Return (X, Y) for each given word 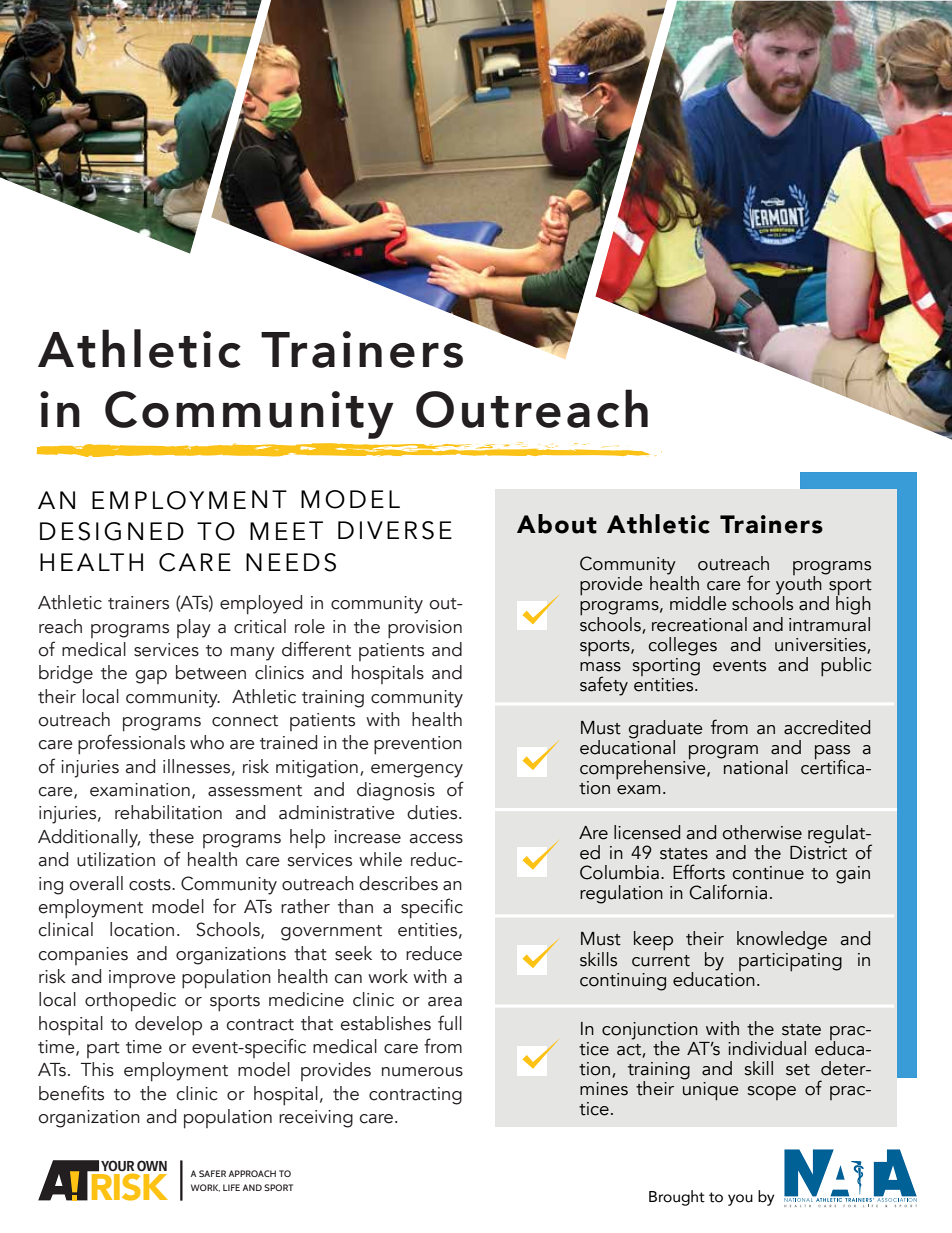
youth (799, 585)
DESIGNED (112, 531)
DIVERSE (395, 530)
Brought (677, 1198)
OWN (152, 1165)
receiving (316, 1119)
